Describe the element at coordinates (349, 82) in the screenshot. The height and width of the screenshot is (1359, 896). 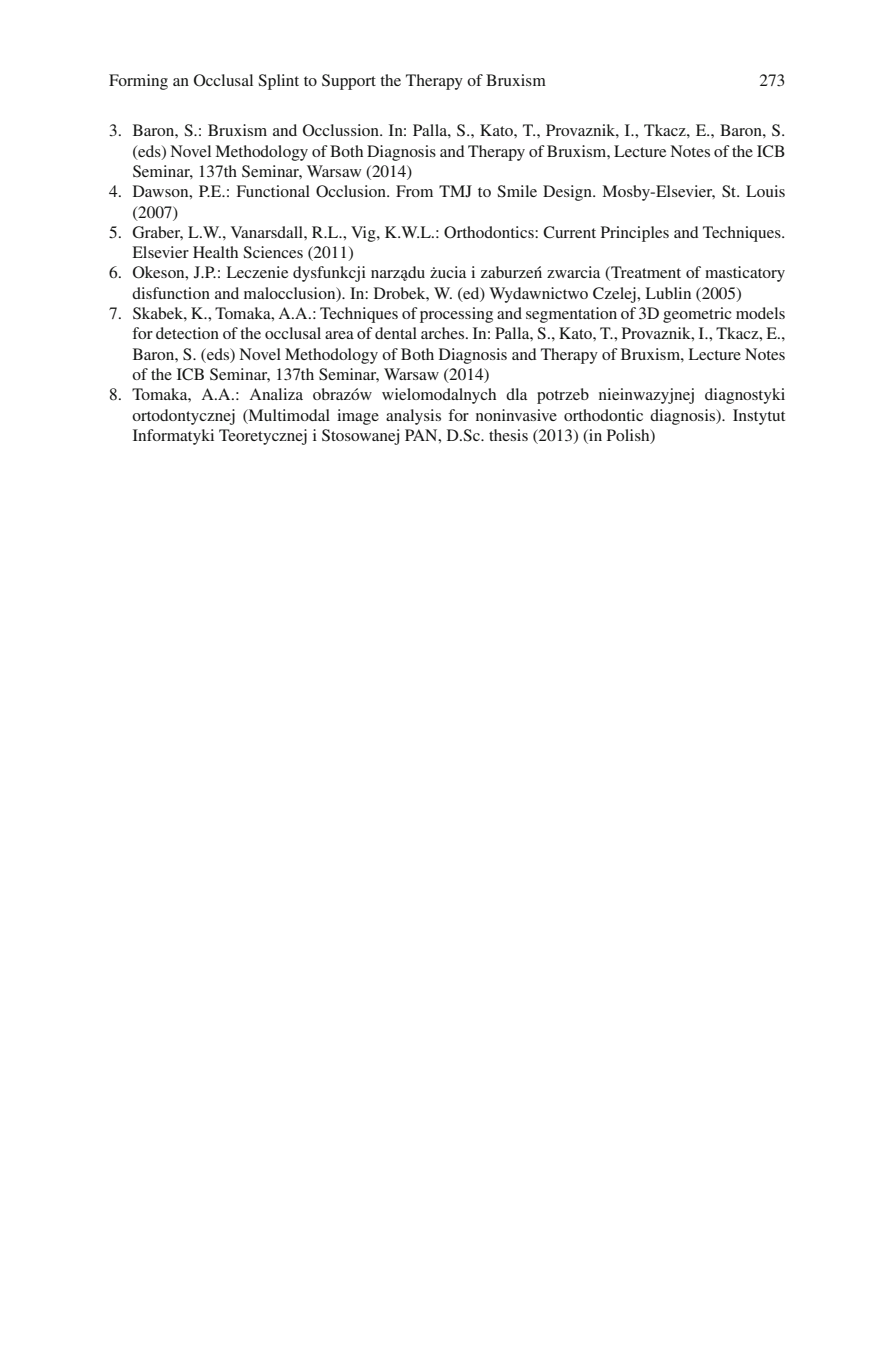
I see `Support` at that location.
